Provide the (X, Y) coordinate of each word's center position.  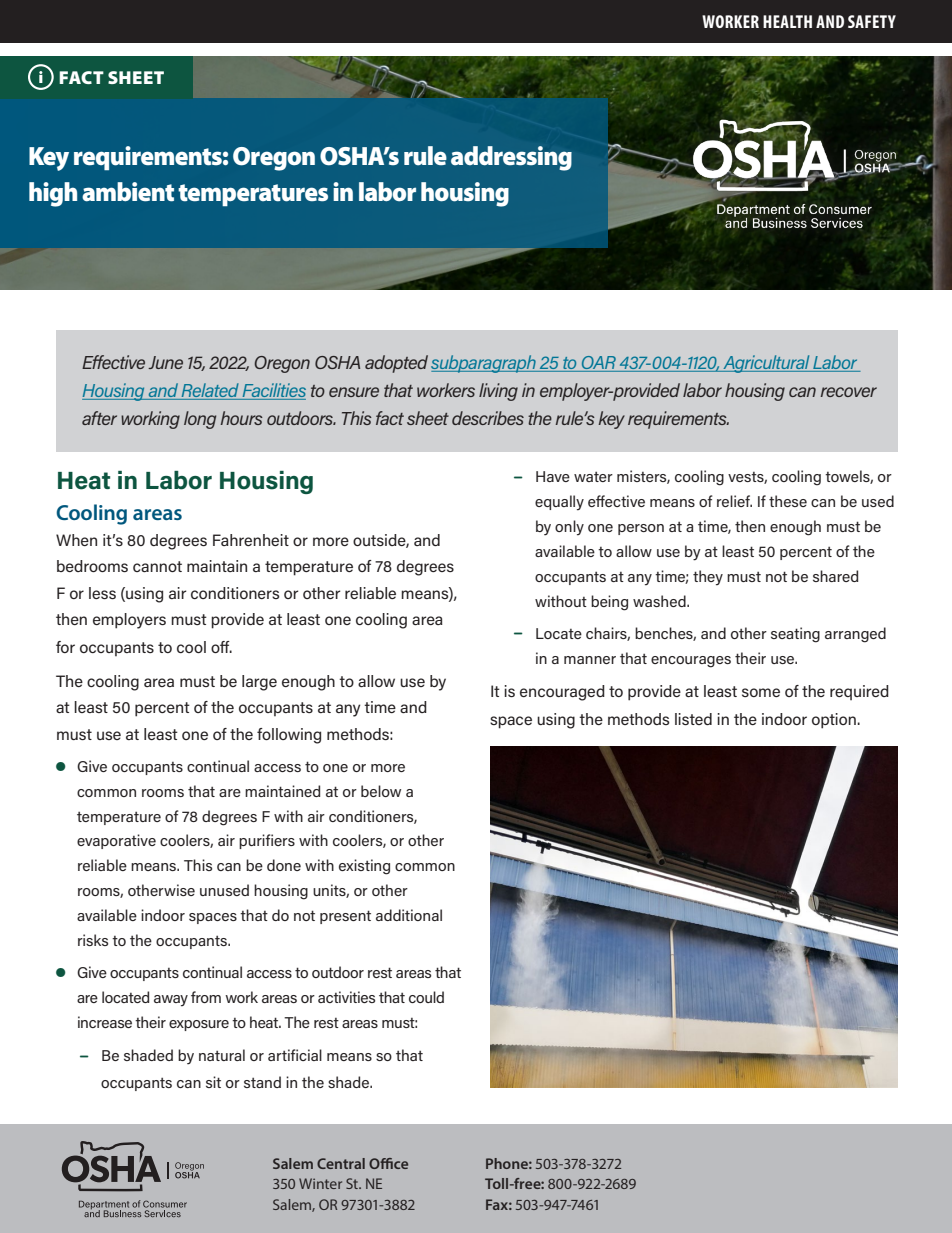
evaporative (116, 841)
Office (388, 1163)
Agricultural (766, 364)
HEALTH (787, 21)
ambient (128, 192)
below (381, 791)
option (835, 721)
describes (488, 418)
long (200, 420)
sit (213, 1082)
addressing (511, 158)
